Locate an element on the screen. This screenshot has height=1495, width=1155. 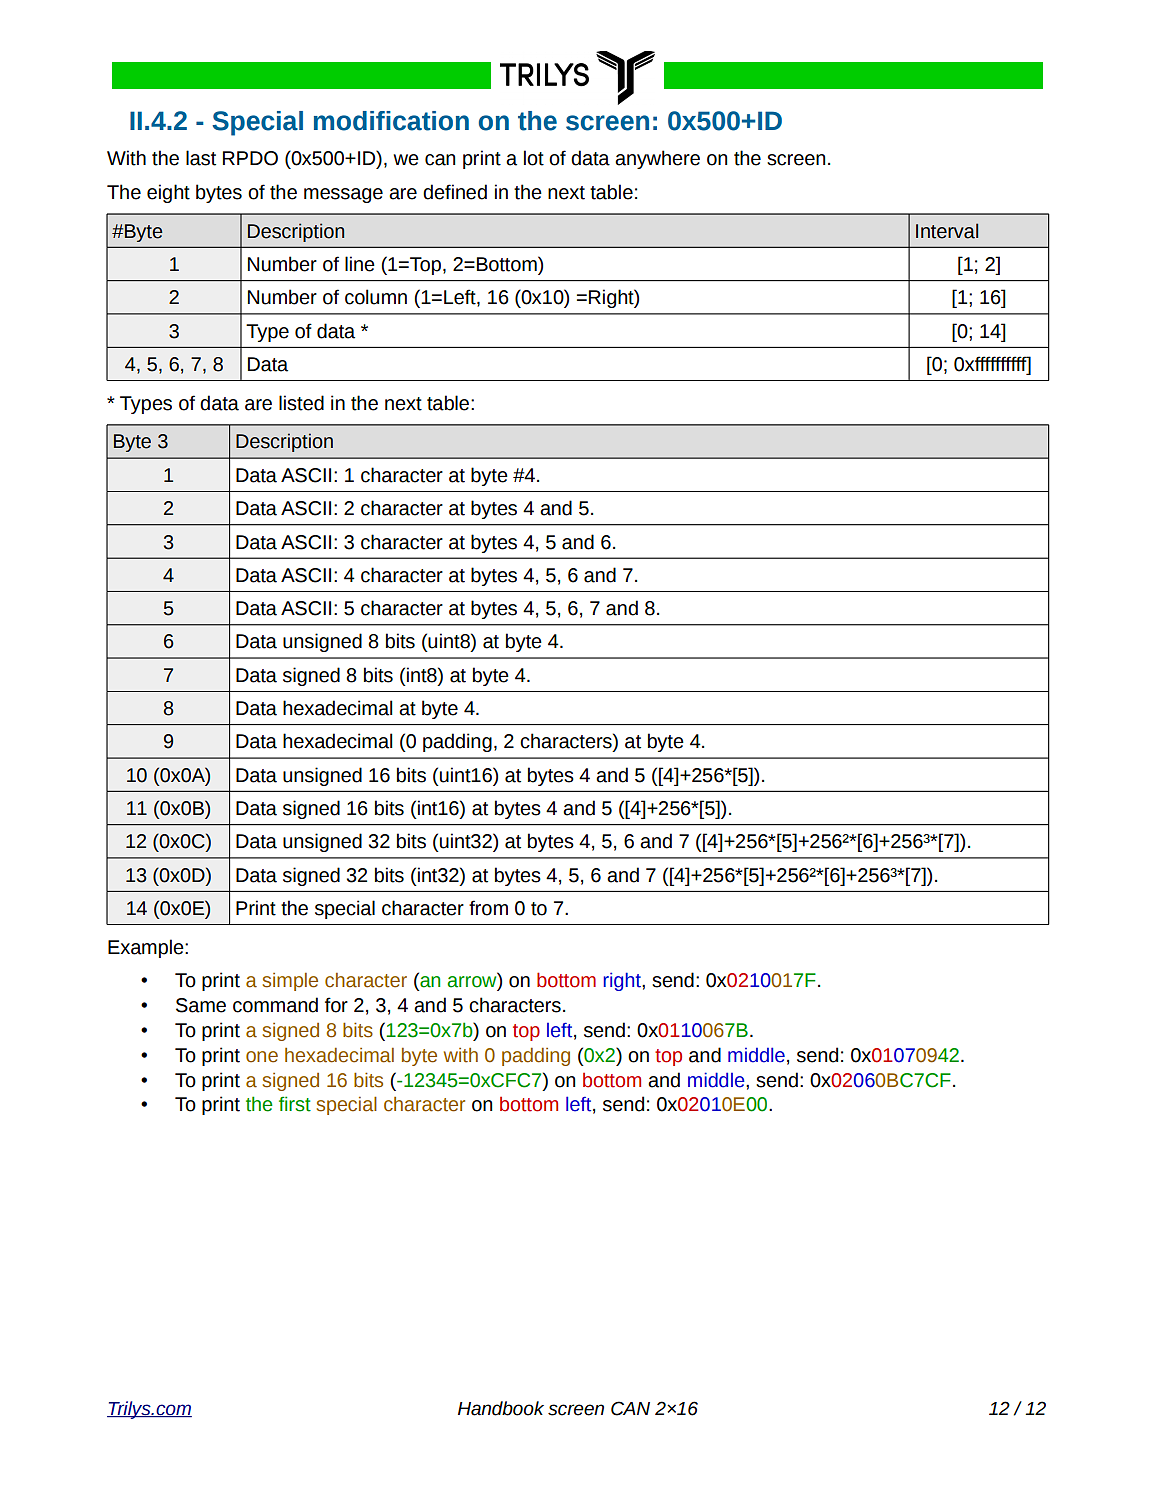
anywhere is located at coordinates (657, 159).
